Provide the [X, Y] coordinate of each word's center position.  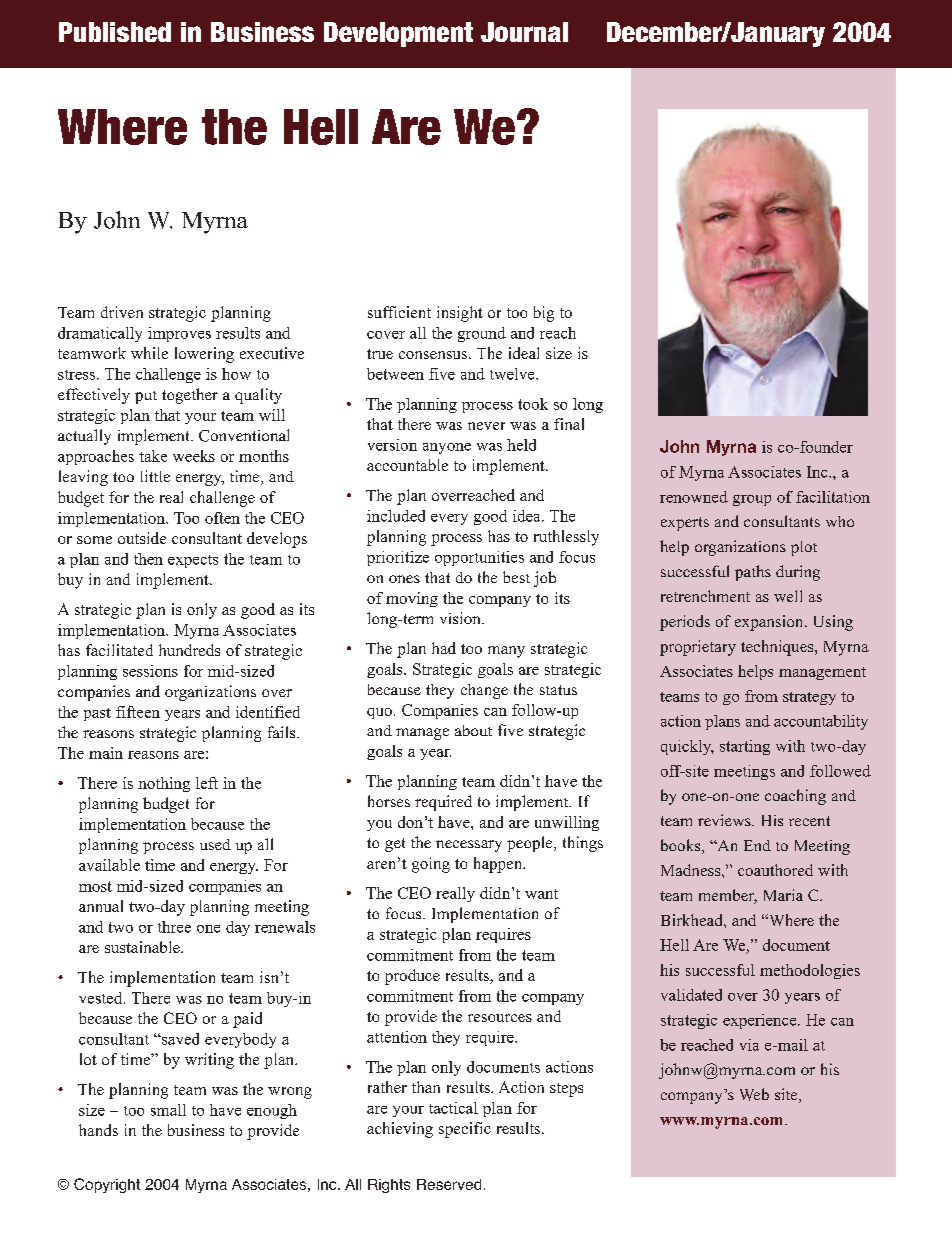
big [544, 314]
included [396, 516]
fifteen [138, 712]
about [473, 730]
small [168, 1110]
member [728, 896]
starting [745, 747]
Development [398, 34]
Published [115, 32]
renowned [694, 497]
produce [412, 977]
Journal [524, 32]
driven [122, 312]
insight [460, 314]
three [174, 927]
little [155, 476]
